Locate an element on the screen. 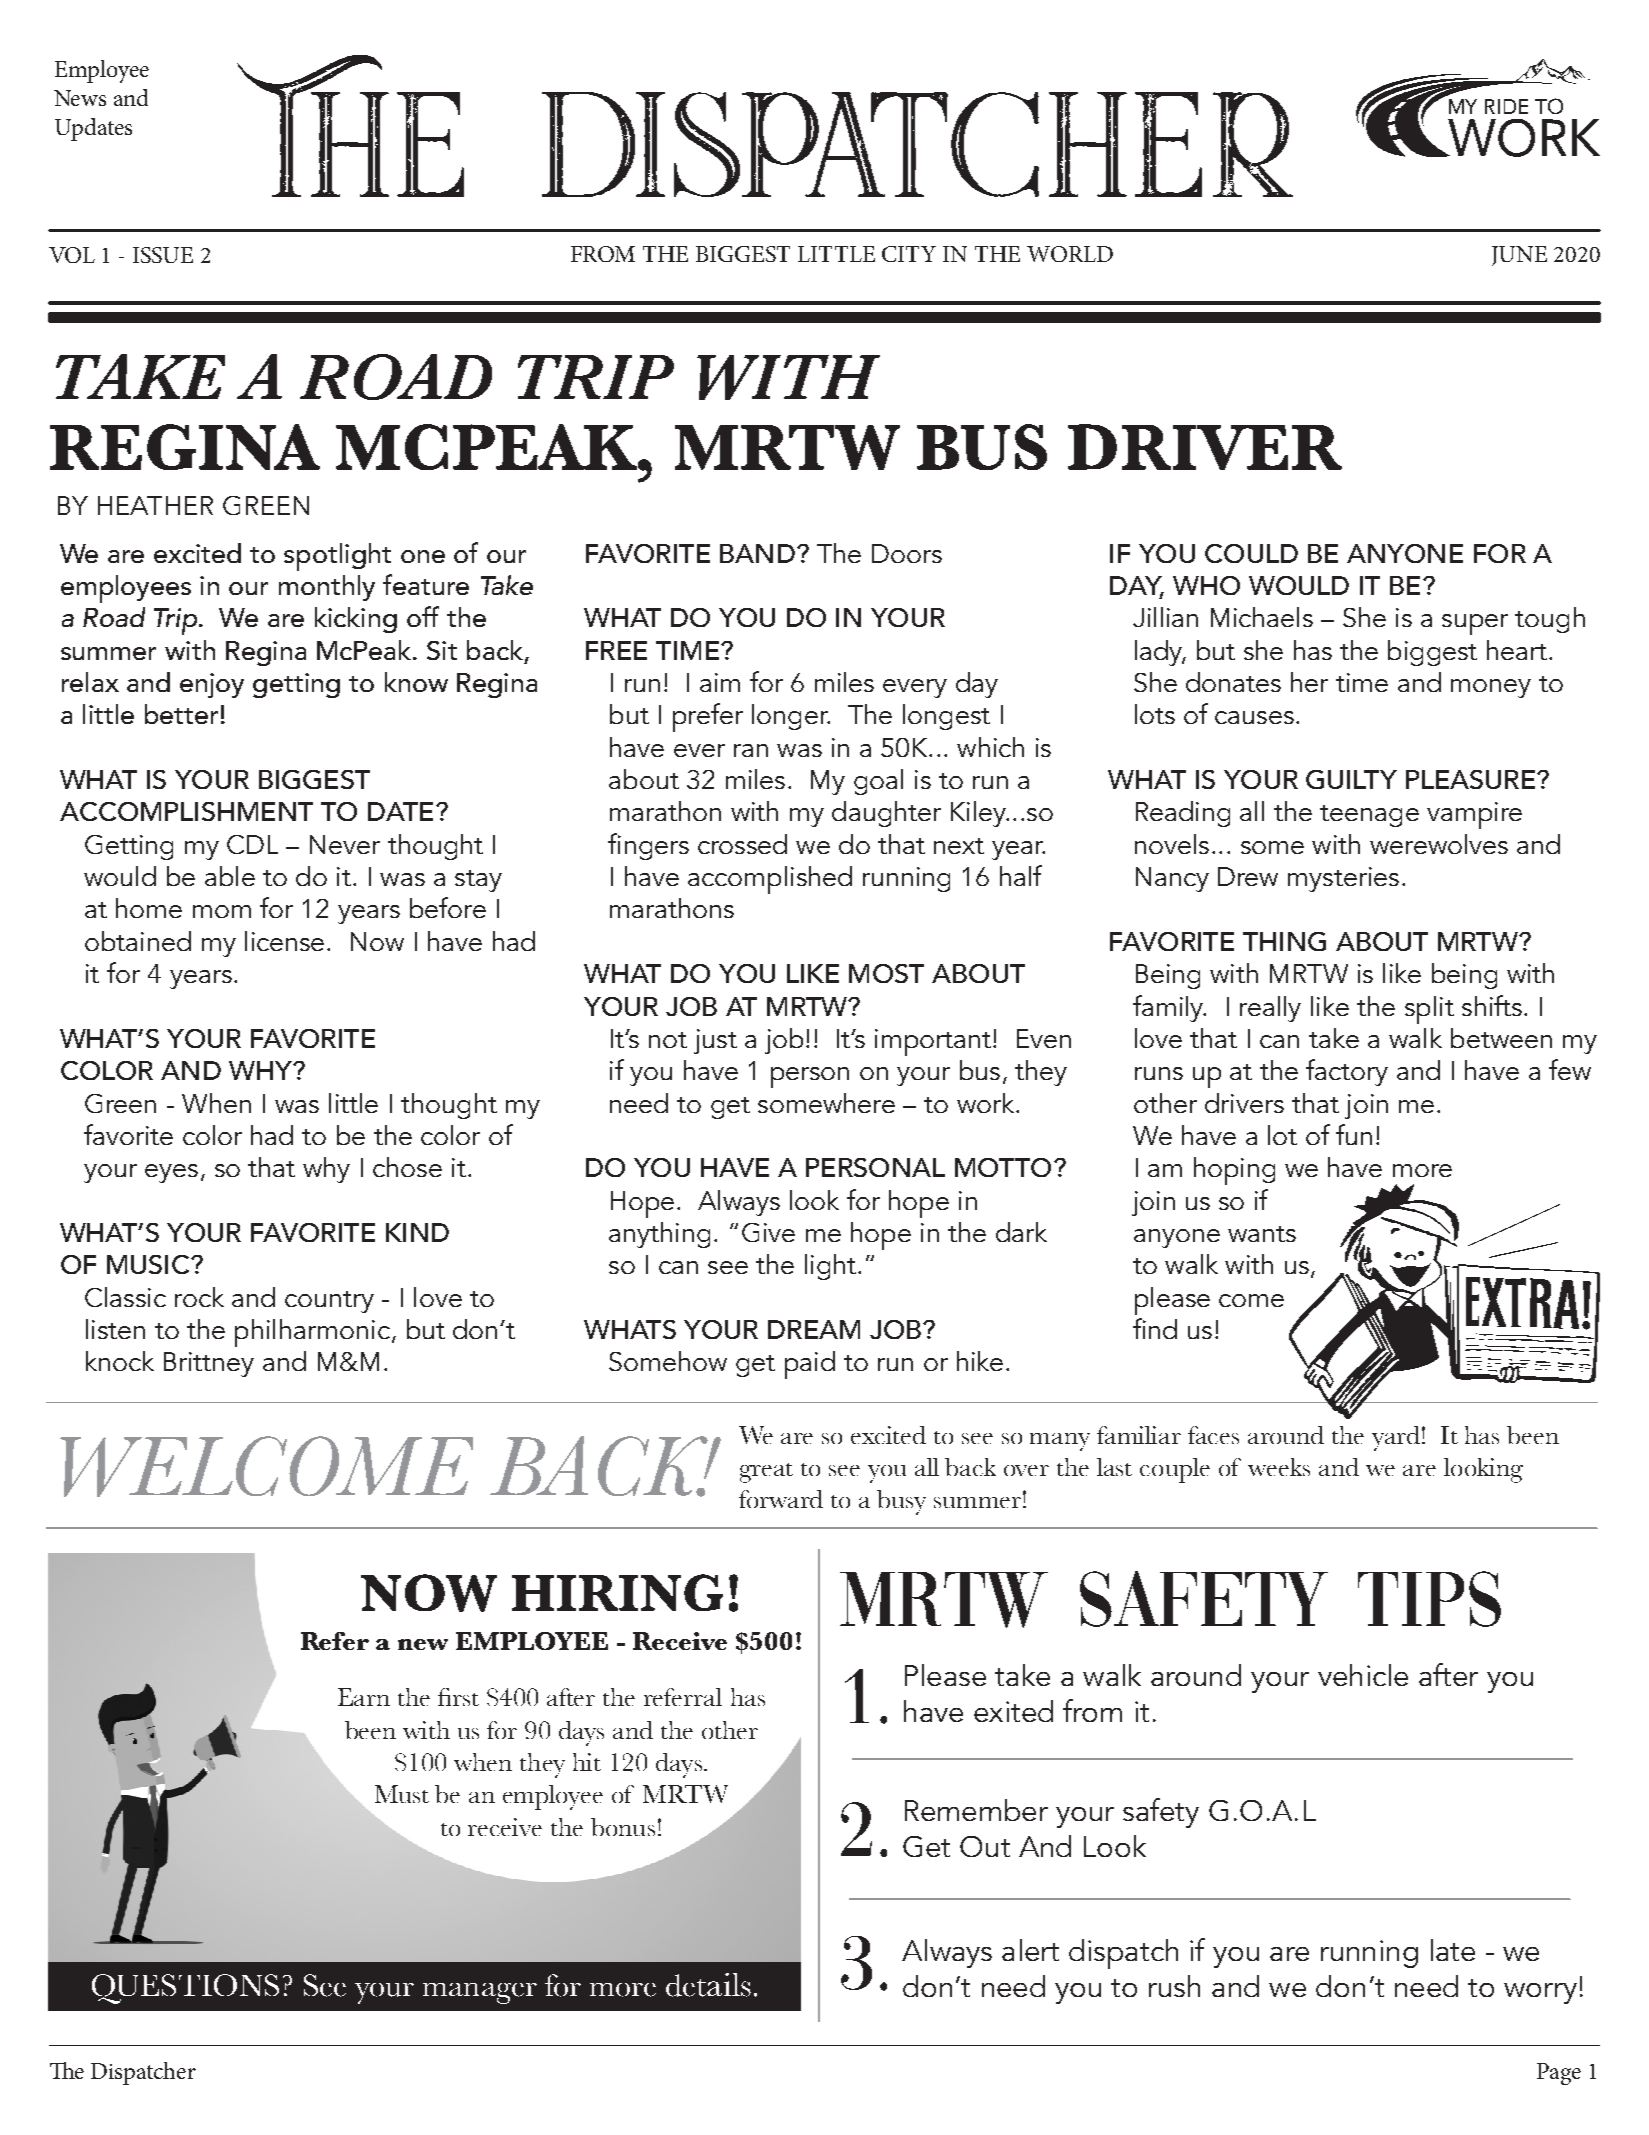 This screenshot has height=2135, width=1649. ISSUE is located at coordinates (163, 255).
